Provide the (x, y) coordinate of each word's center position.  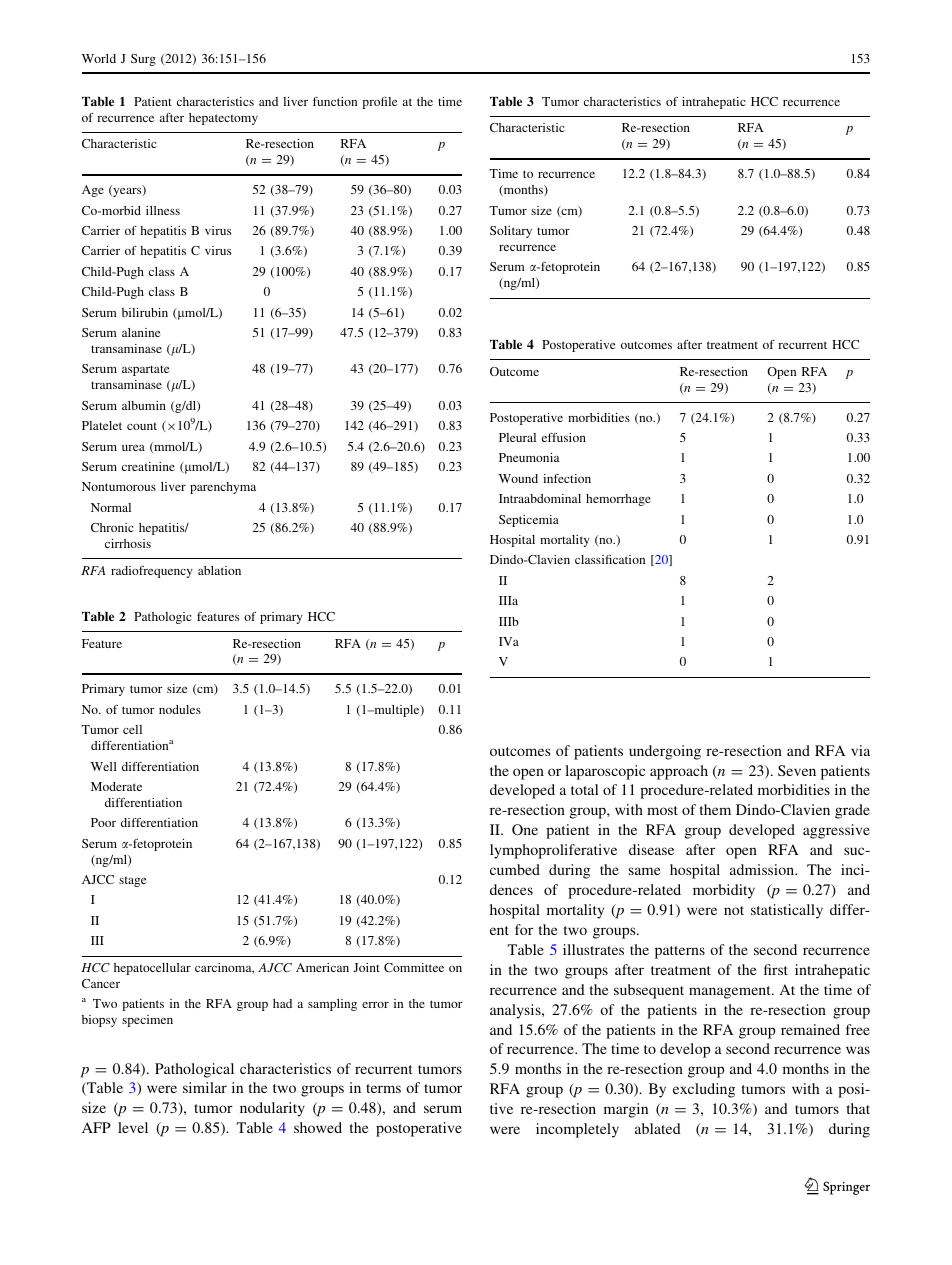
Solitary (511, 232)
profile (379, 103)
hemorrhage (618, 500)
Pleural (517, 437)
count (142, 426)
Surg (143, 60)
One (525, 829)
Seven (797, 770)
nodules (180, 709)
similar (205, 1087)
